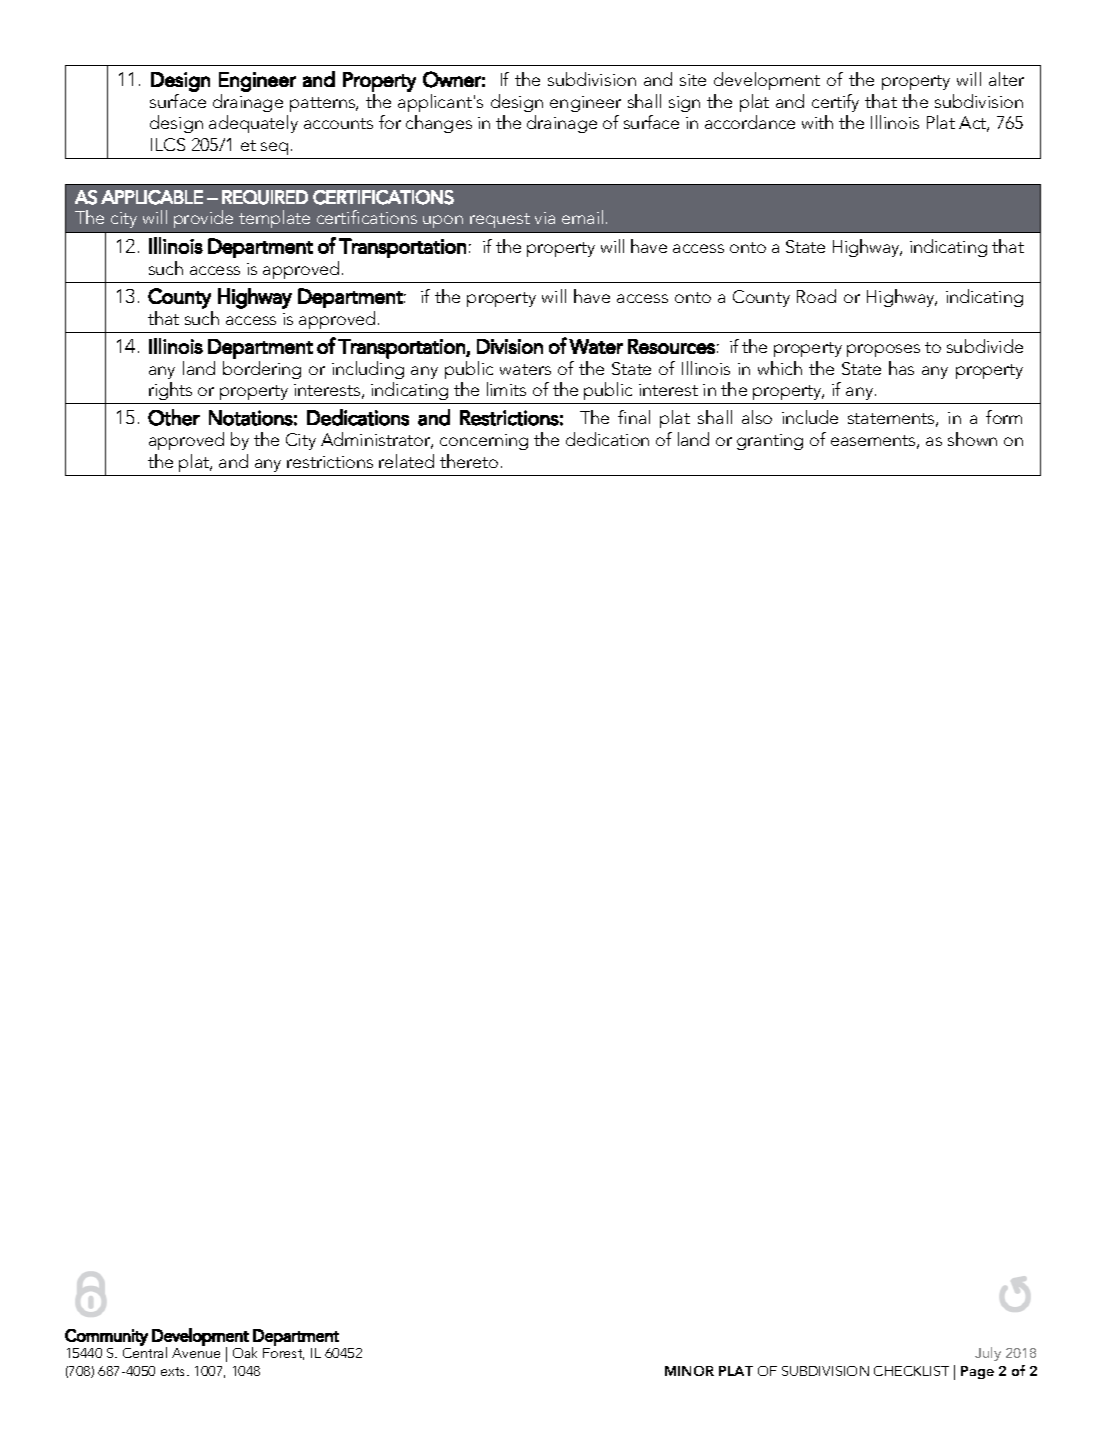 The image size is (1106, 1431). Describe the element at coordinates (689, 1371) in the image. I see `MINOR` at that location.
